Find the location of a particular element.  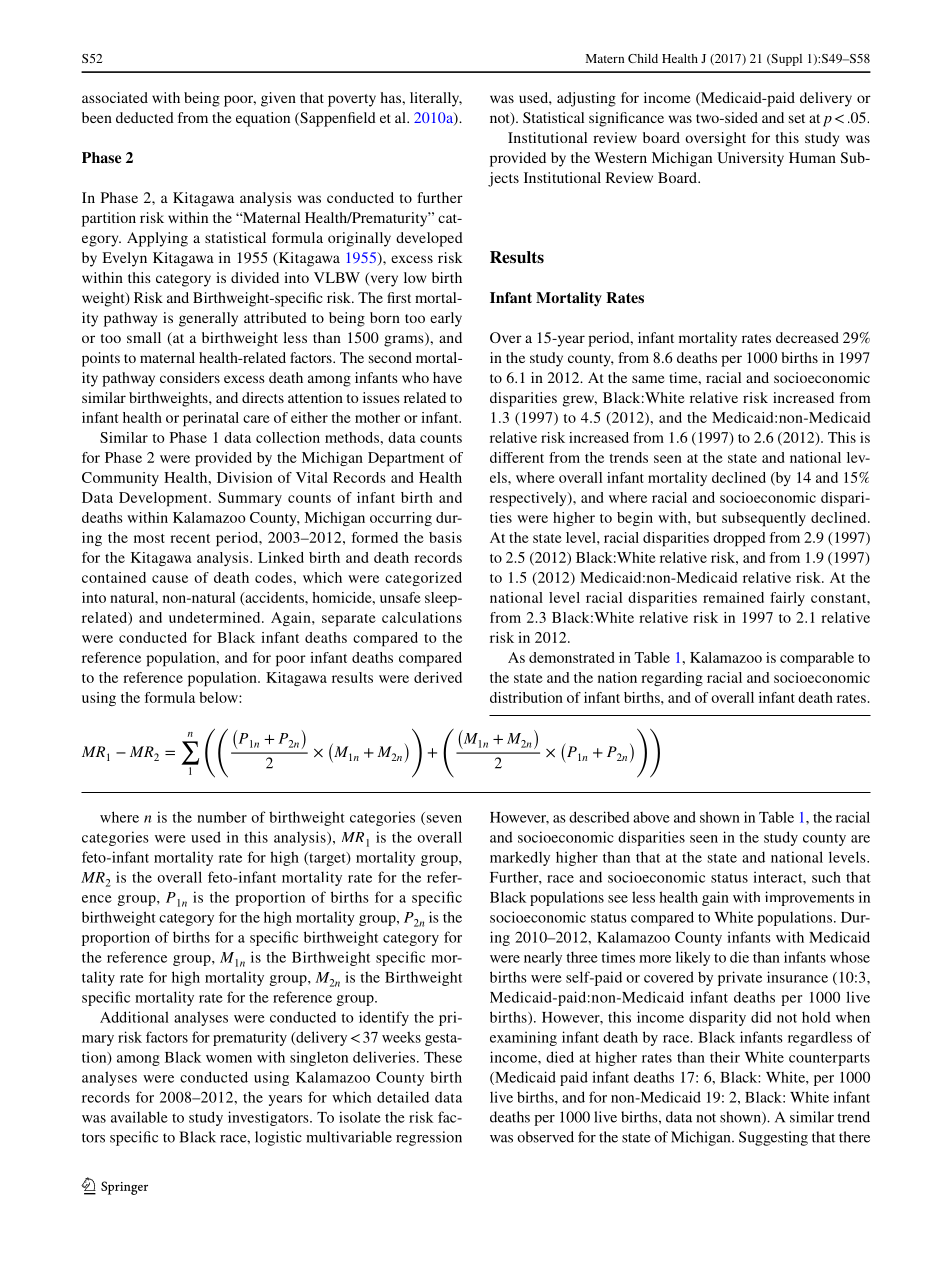

set is located at coordinates (797, 118).
